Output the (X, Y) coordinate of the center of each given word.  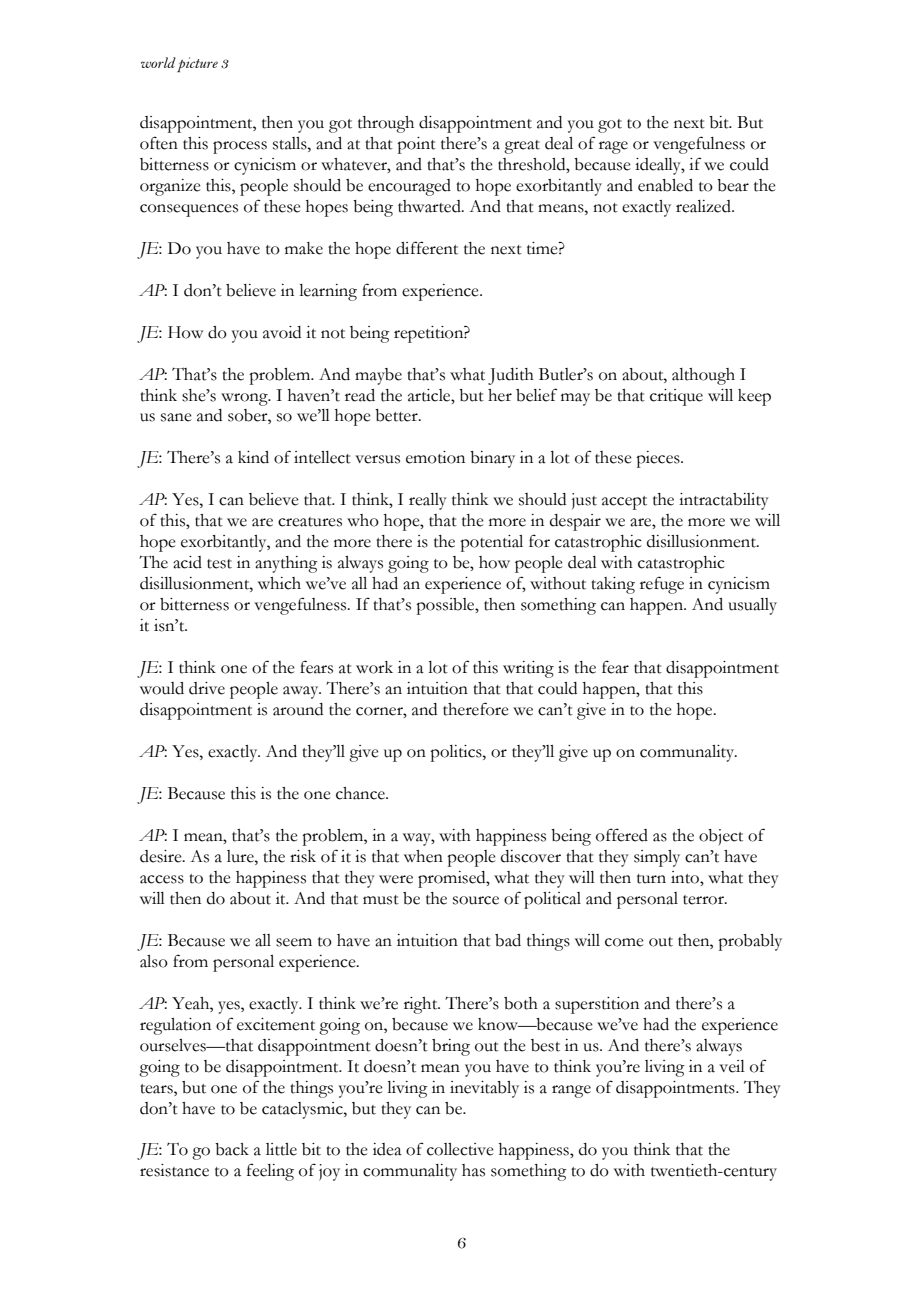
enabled (665, 185)
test (219, 564)
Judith (511, 376)
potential (491, 543)
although (703, 376)
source (476, 900)
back (232, 1149)
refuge (662, 585)
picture (197, 64)
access (162, 879)
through (386, 124)
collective (460, 1149)
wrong (245, 399)
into (686, 877)
